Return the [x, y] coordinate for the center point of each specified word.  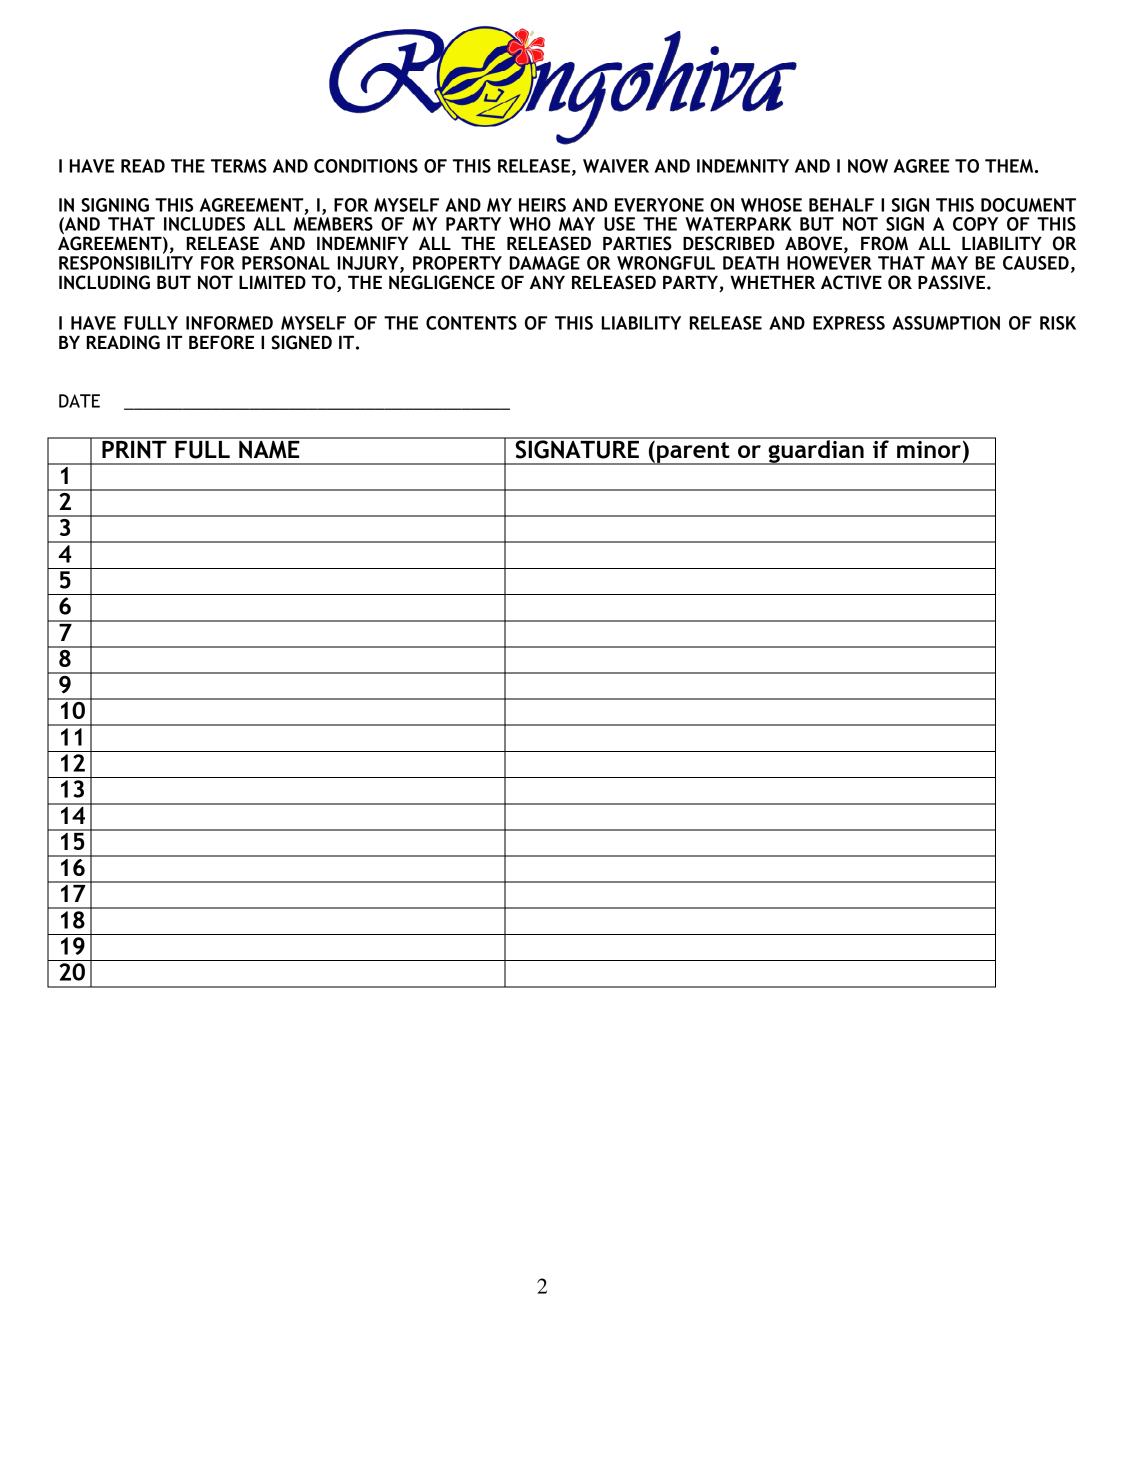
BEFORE [221, 342]
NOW [868, 166]
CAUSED [1036, 263]
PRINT [134, 448]
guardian [816, 451]
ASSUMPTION [946, 323]
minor [929, 448]
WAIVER [616, 166]
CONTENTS [471, 323]
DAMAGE [545, 263]
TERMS [239, 166]
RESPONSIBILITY [126, 263]
